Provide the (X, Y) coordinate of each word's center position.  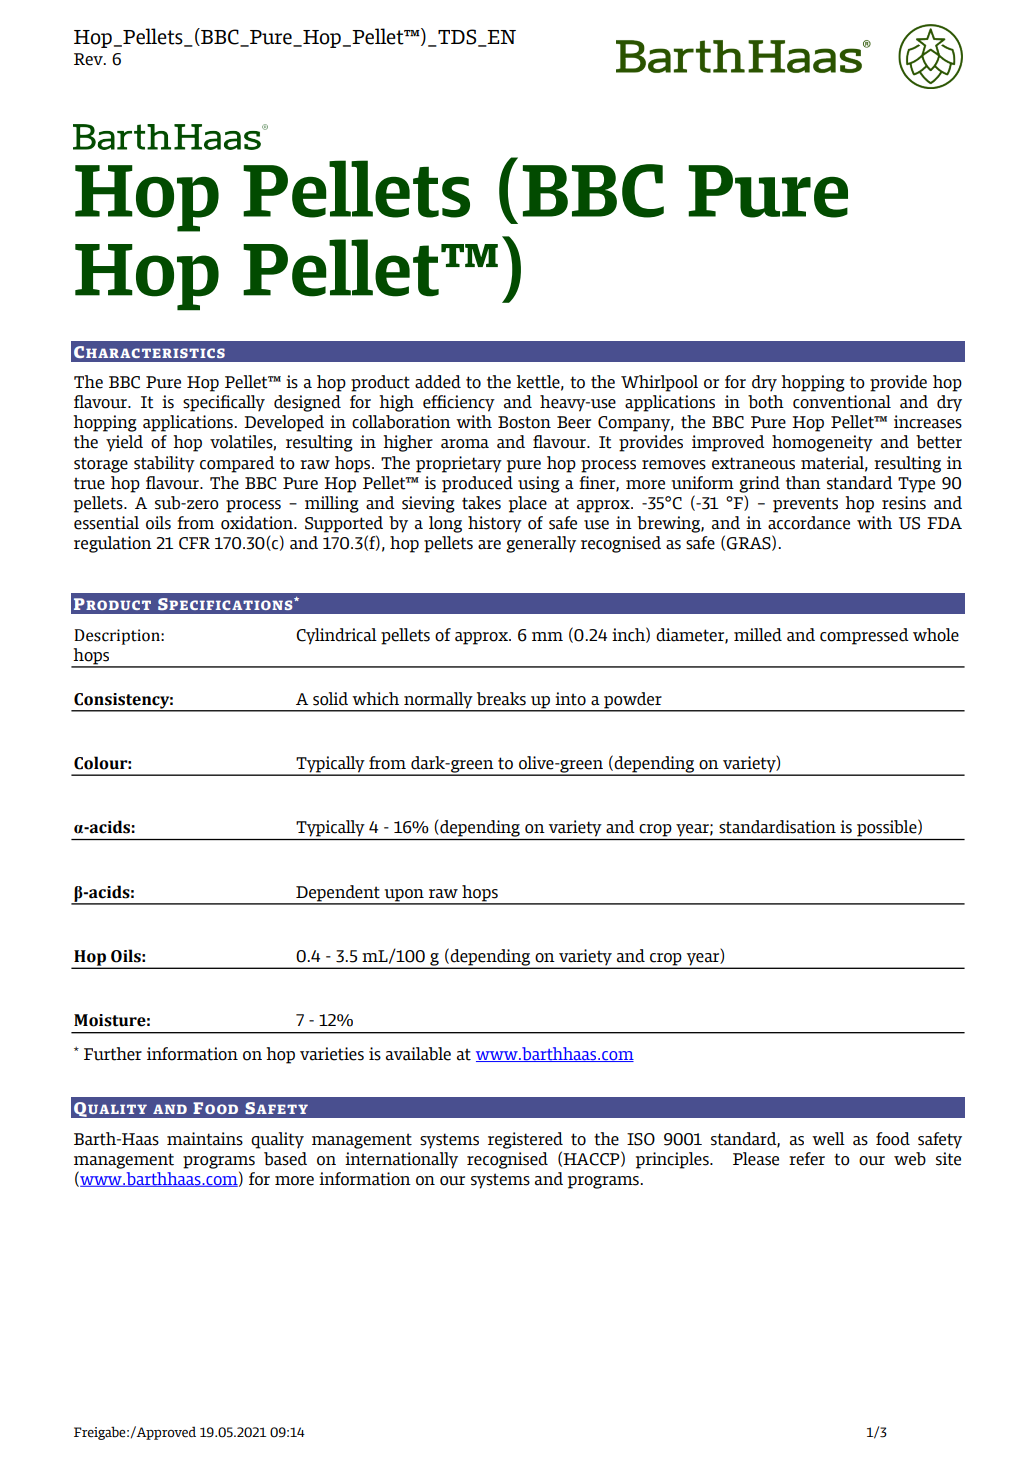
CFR (194, 543)
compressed (864, 636)
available (418, 1054)
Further (113, 1054)
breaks (501, 699)
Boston (524, 422)
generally (541, 544)
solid (330, 699)
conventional (842, 402)
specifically (224, 403)
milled (758, 635)
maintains (205, 1139)
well (828, 1139)
